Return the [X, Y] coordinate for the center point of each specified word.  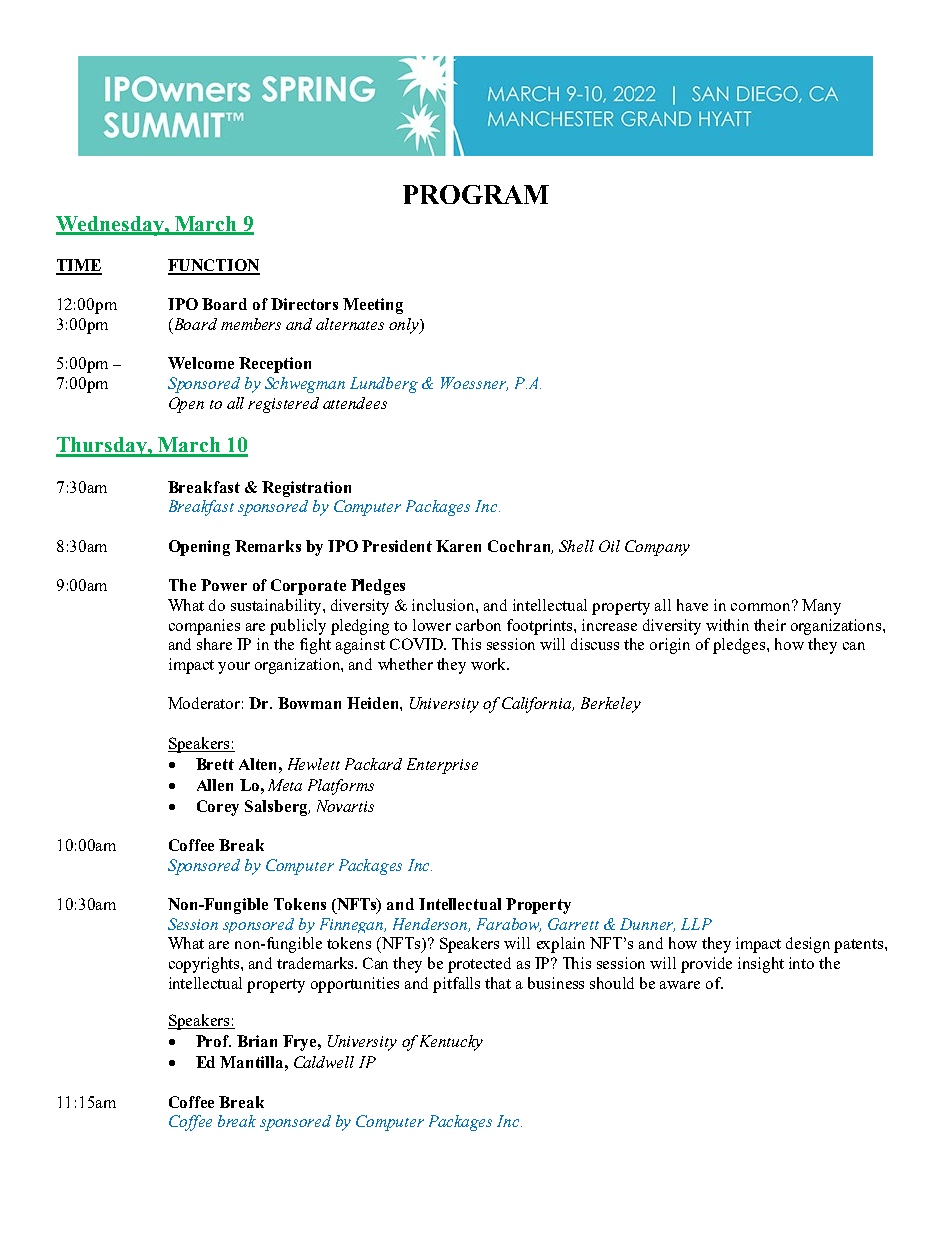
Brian [257, 1041]
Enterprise [442, 766]
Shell [576, 546]
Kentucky [451, 1043]
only [405, 326]
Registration [306, 489]
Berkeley [611, 705]
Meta [285, 785]
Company [657, 548]
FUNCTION [214, 266]
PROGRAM [476, 194]
